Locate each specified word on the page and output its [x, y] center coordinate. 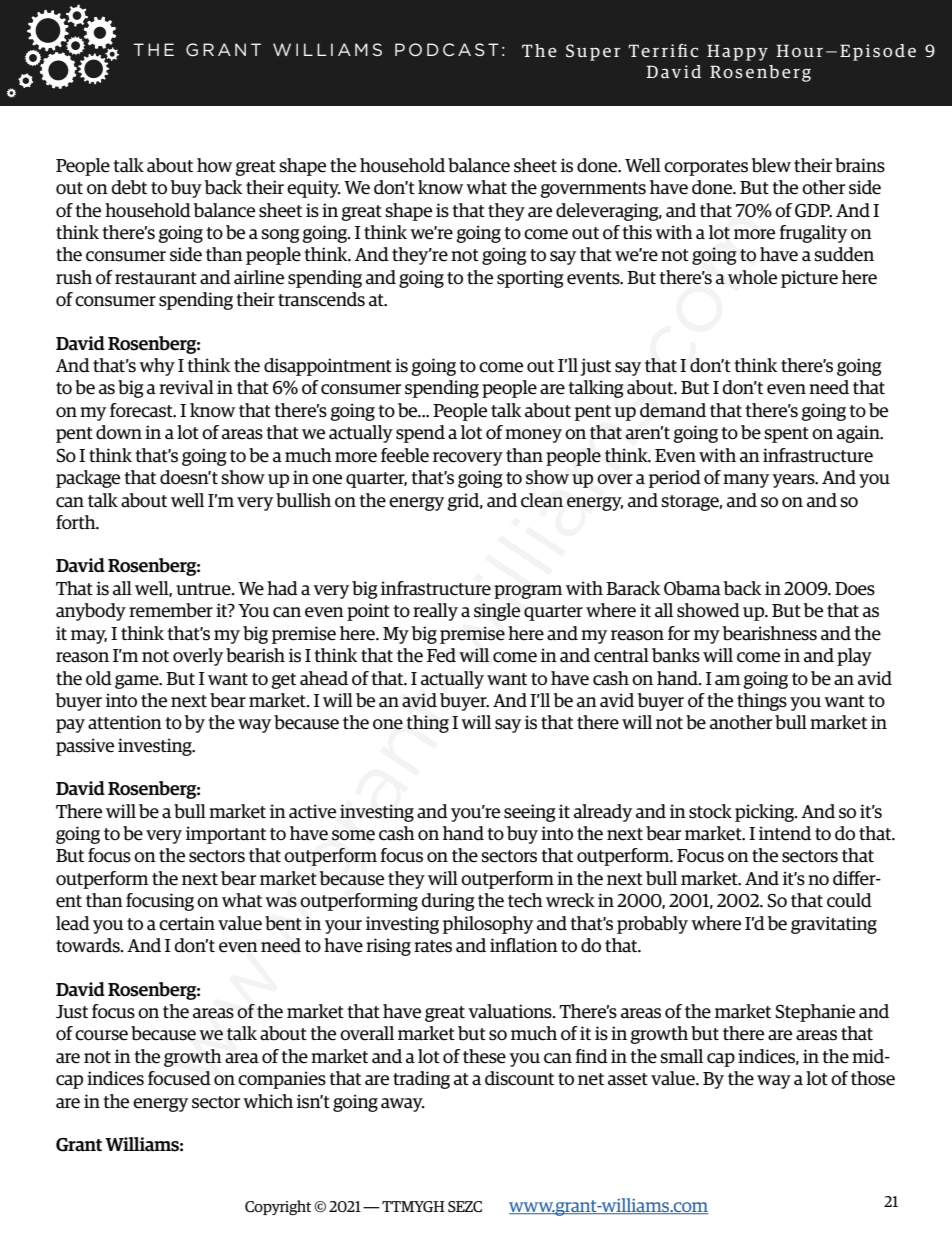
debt [129, 187]
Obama [692, 588]
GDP [813, 211]
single [497, 612]
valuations [511, 1011]
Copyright [278, 1208]
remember [171, 610]
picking [765, 813]
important [226, 835]
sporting [530, 279]
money [533, 436]
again [859, 434]
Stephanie [815, 1013]
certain [187, 923]
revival [186, 387]
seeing [530, 813]
